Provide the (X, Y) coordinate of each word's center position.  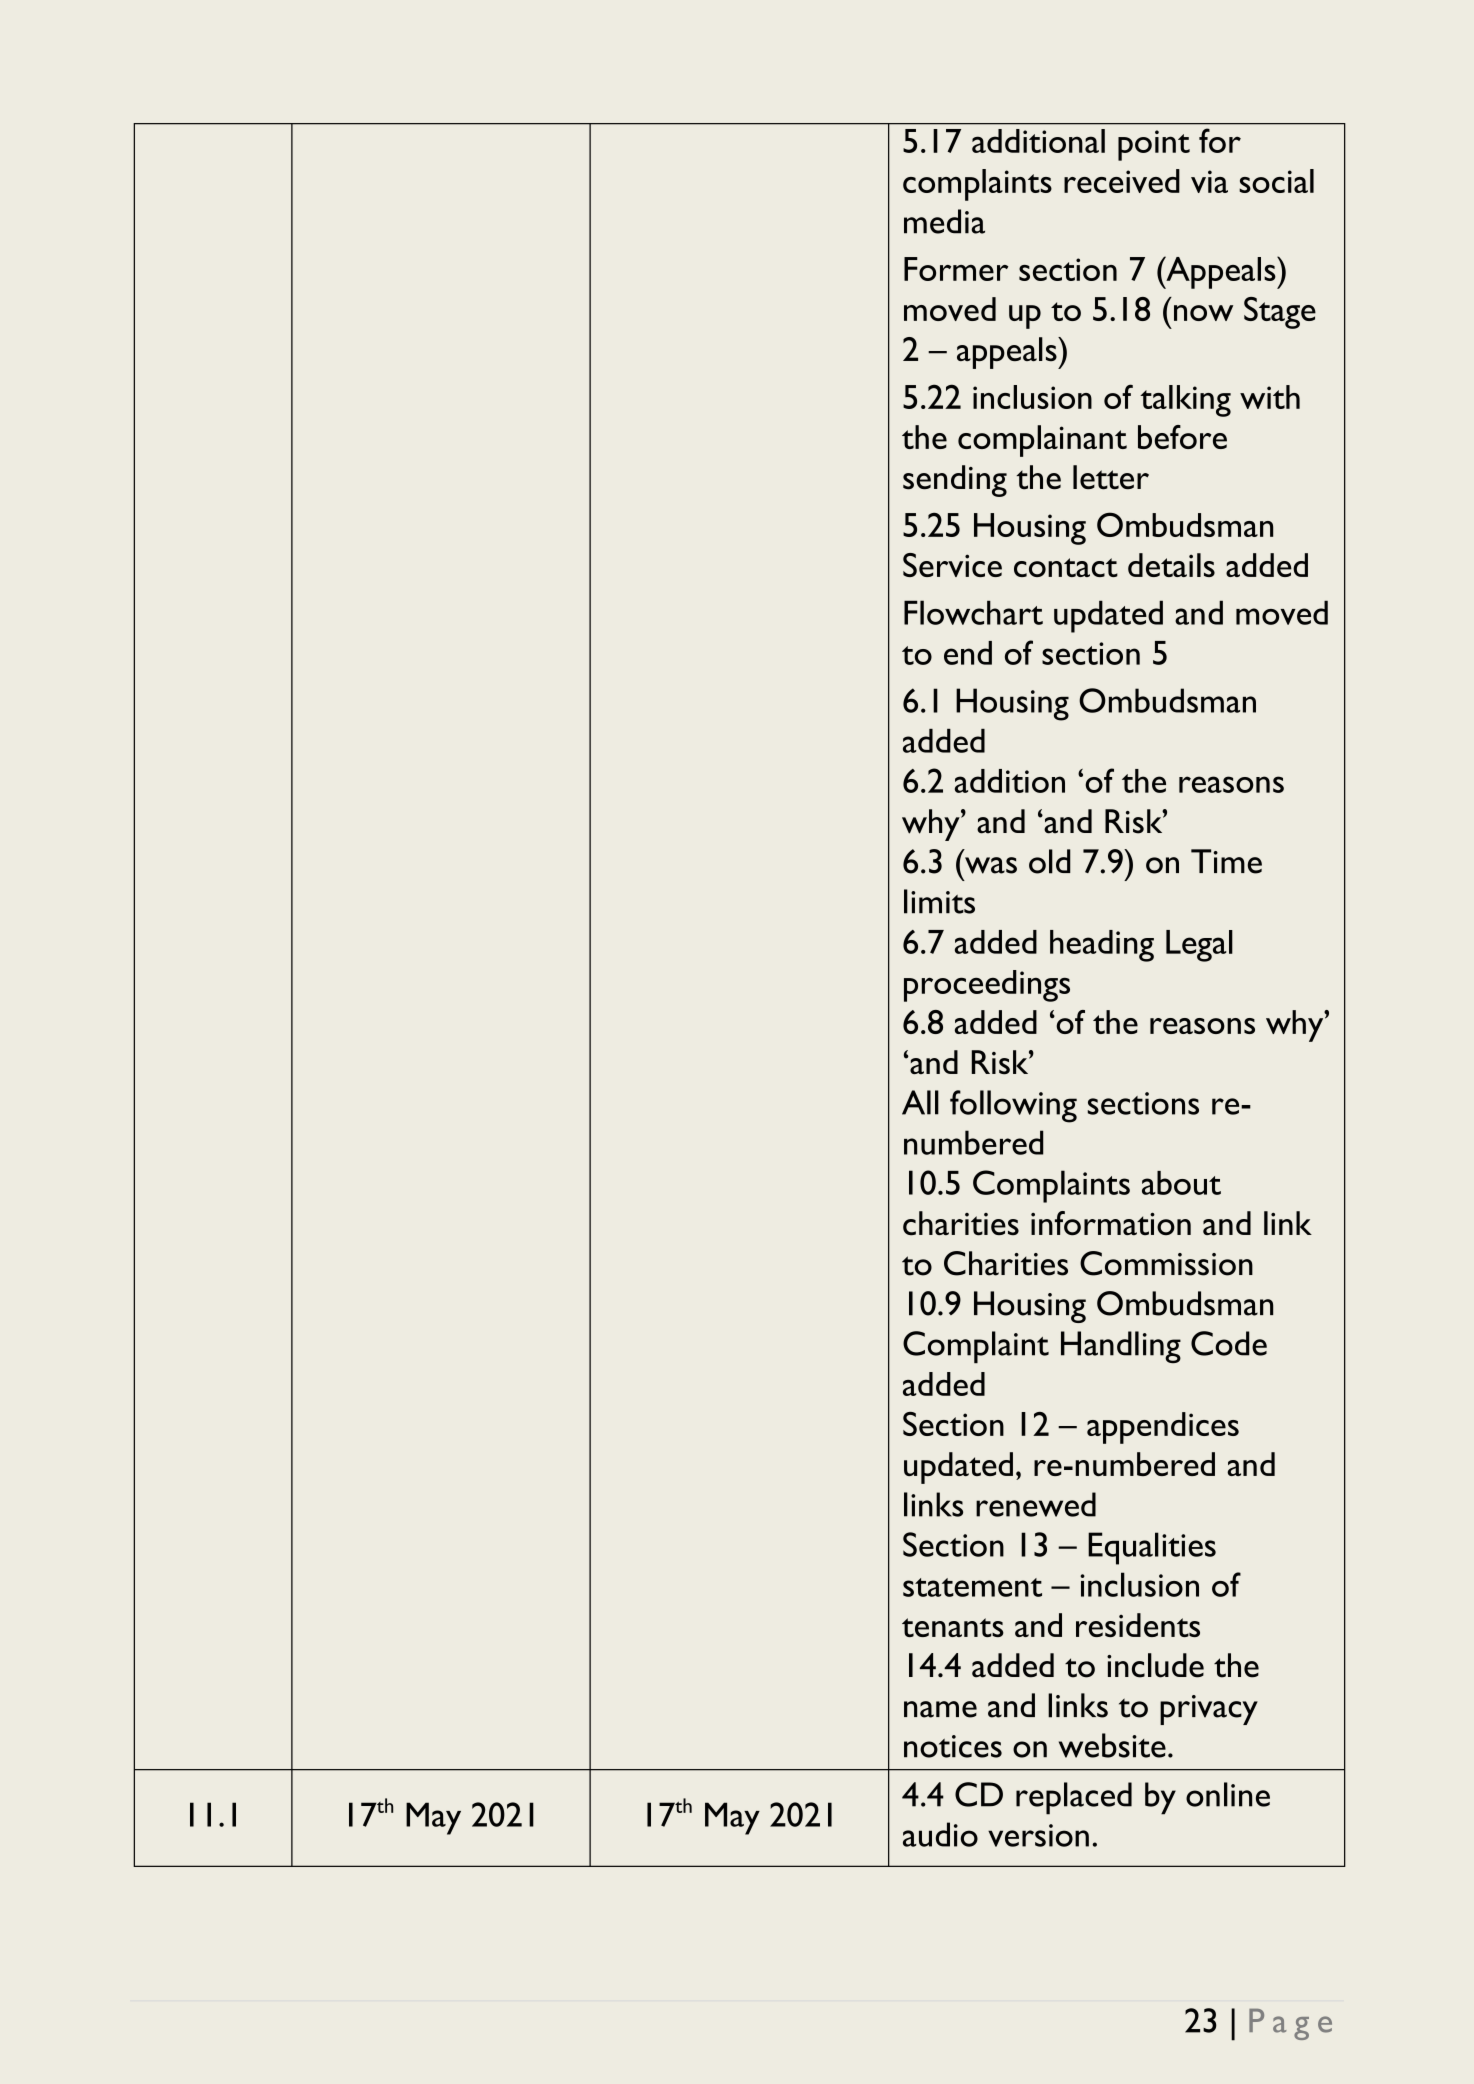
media (944, 221)
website (1112, 1745)
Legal (1199, 946)
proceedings (987, 986)
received (1122, 181)
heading (1102, 946)
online (1228, 1794)
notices (953, 1746)
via (1209, 181)
